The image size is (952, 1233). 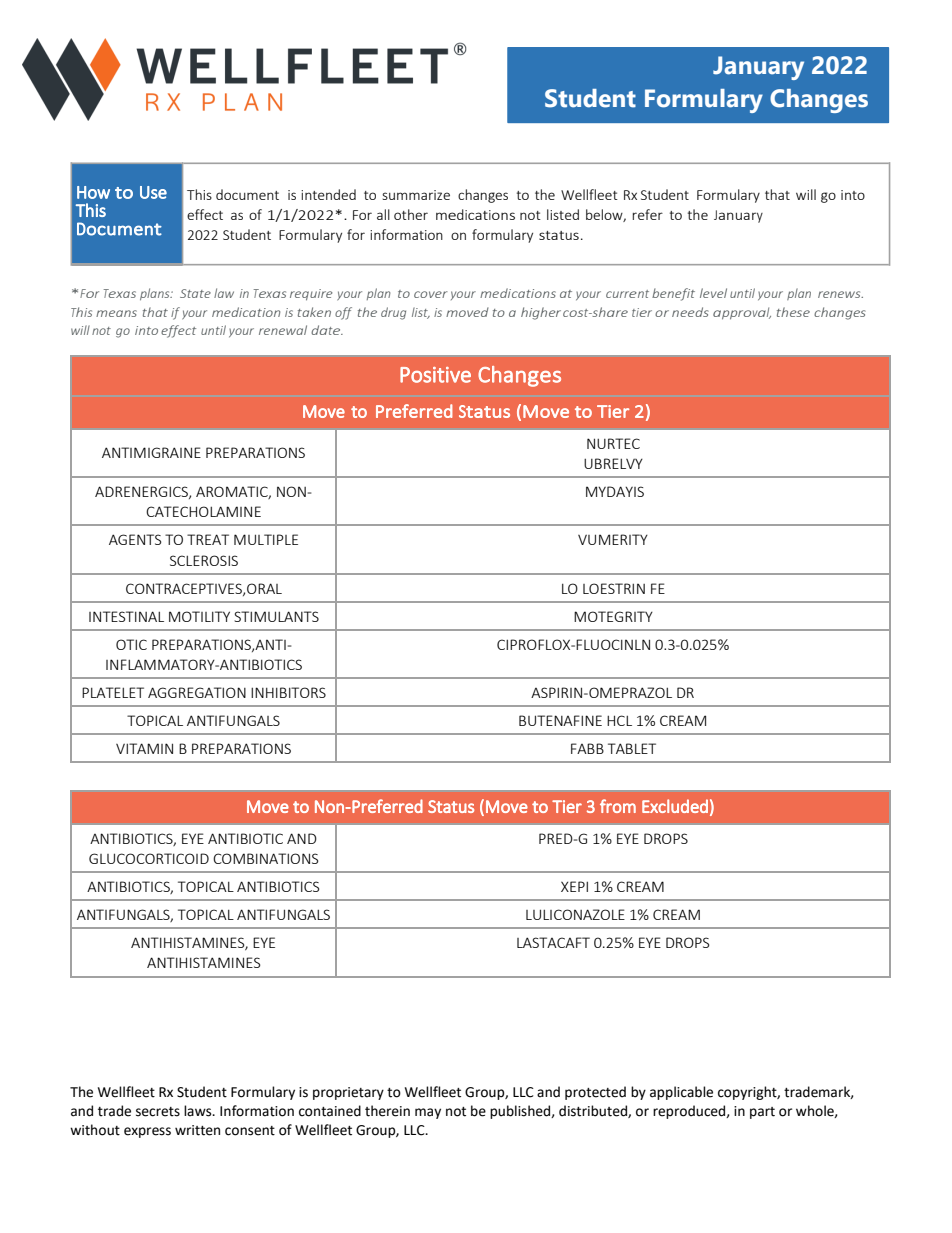 I want to click on part, so click(x=762, y=1113).
